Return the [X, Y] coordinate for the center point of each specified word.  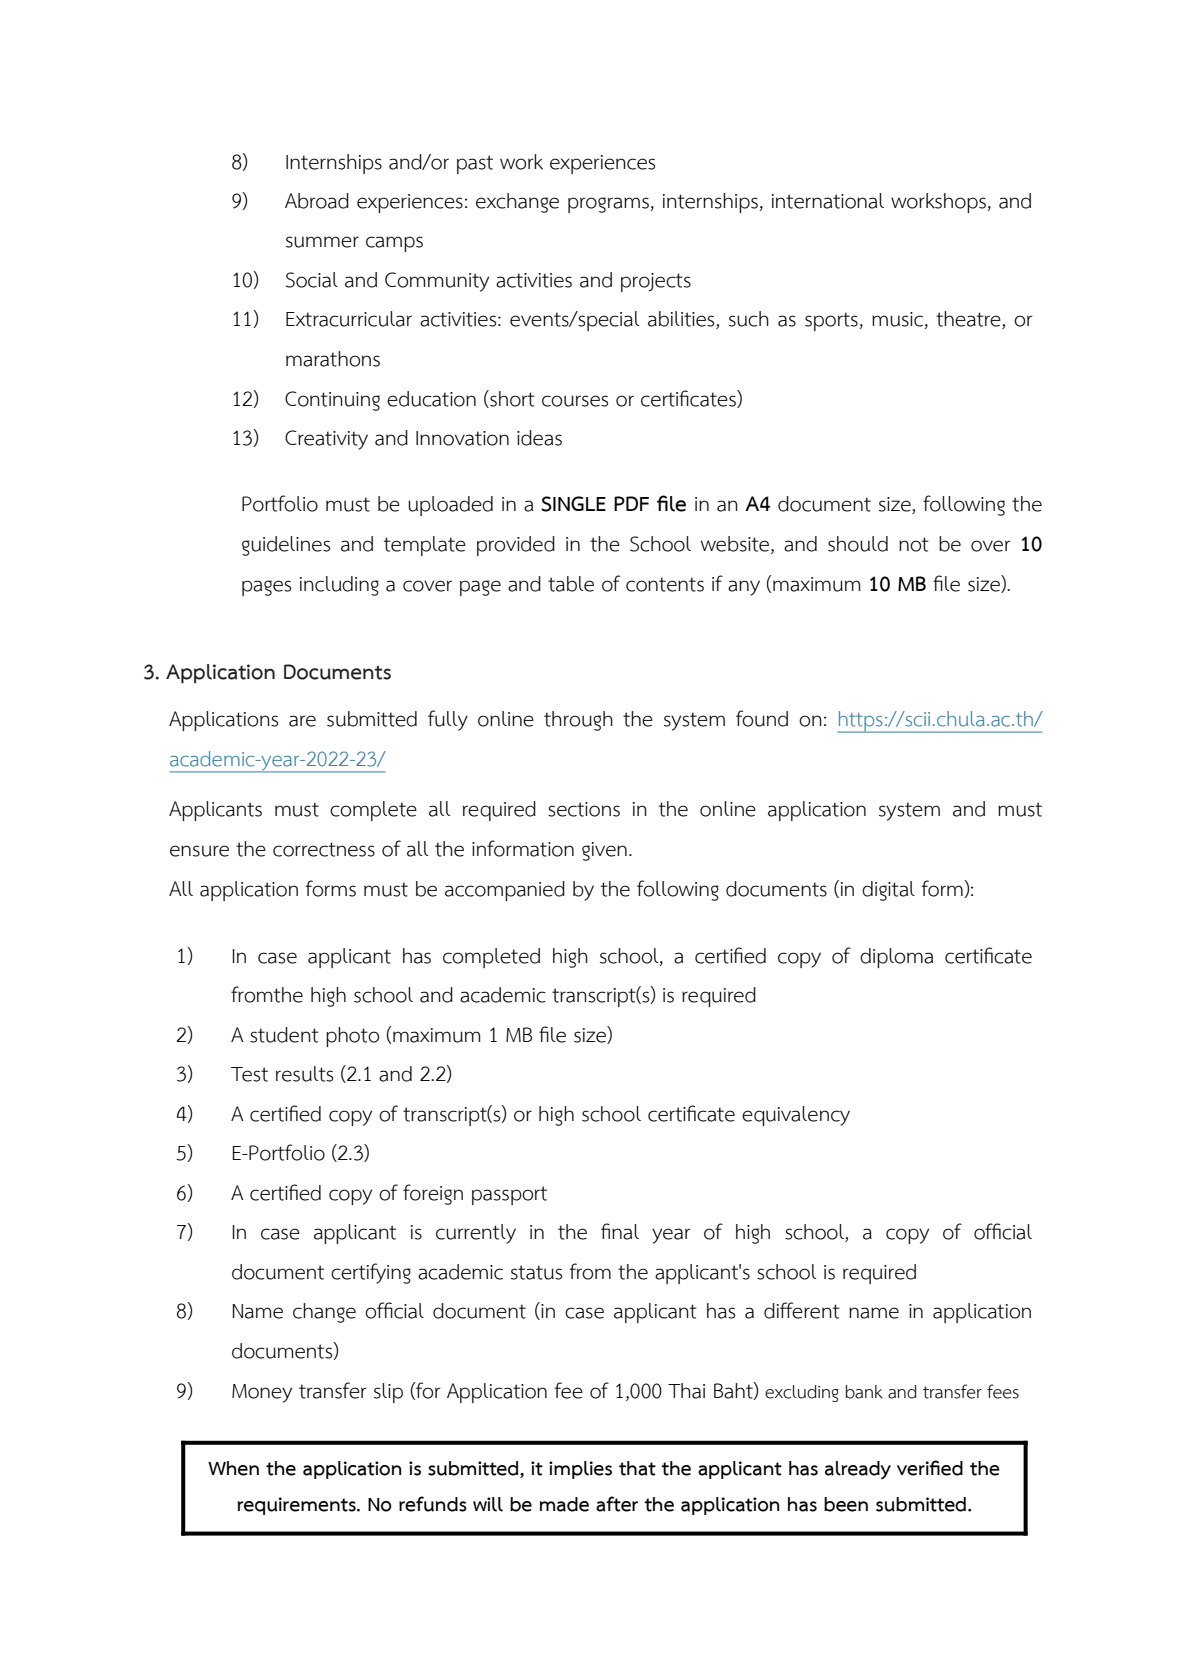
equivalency [796, 1116]
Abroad [317, 201]
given [604, 851]
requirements [298, 1506]
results [304, 1074]
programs [609, 205]
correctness [324, 849]
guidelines [286, 546]
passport [509, 1195]
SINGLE [573, 504]
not [914, 544]
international [828, 201]
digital [888, 891]
